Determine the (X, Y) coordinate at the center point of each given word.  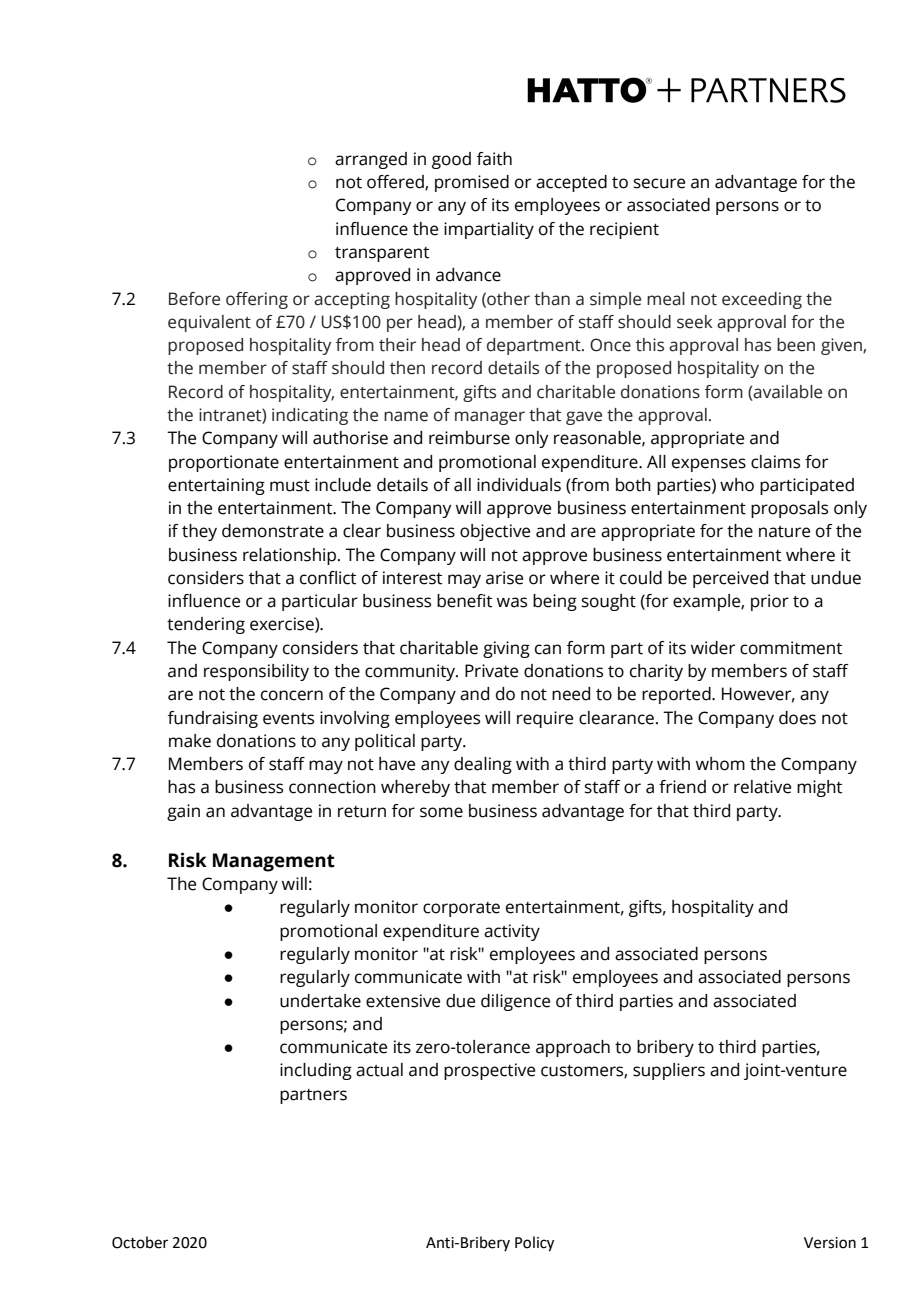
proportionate (224, 463)
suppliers (669, 1071)
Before (194, 299)
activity (512, 932)
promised (472, 183)
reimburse (469, 438)
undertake (320, 1001)
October (140, 1242)
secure (659, 183)
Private (491, 671)
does (797, 718)
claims (775, 462)
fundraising (213, 719)
